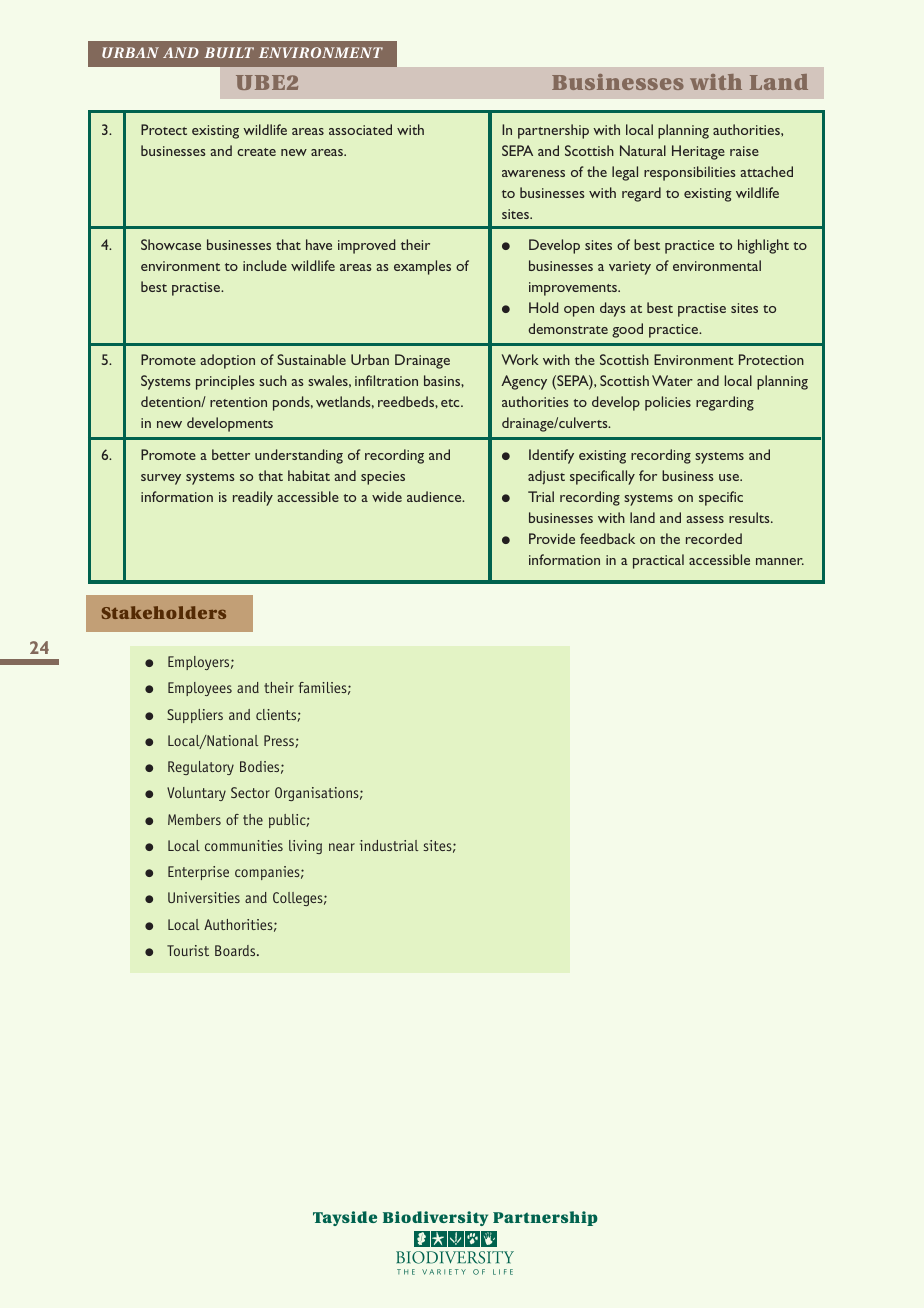 The width and height of the document is (924, 1308). I want to click on Water, so click(672, 380).
